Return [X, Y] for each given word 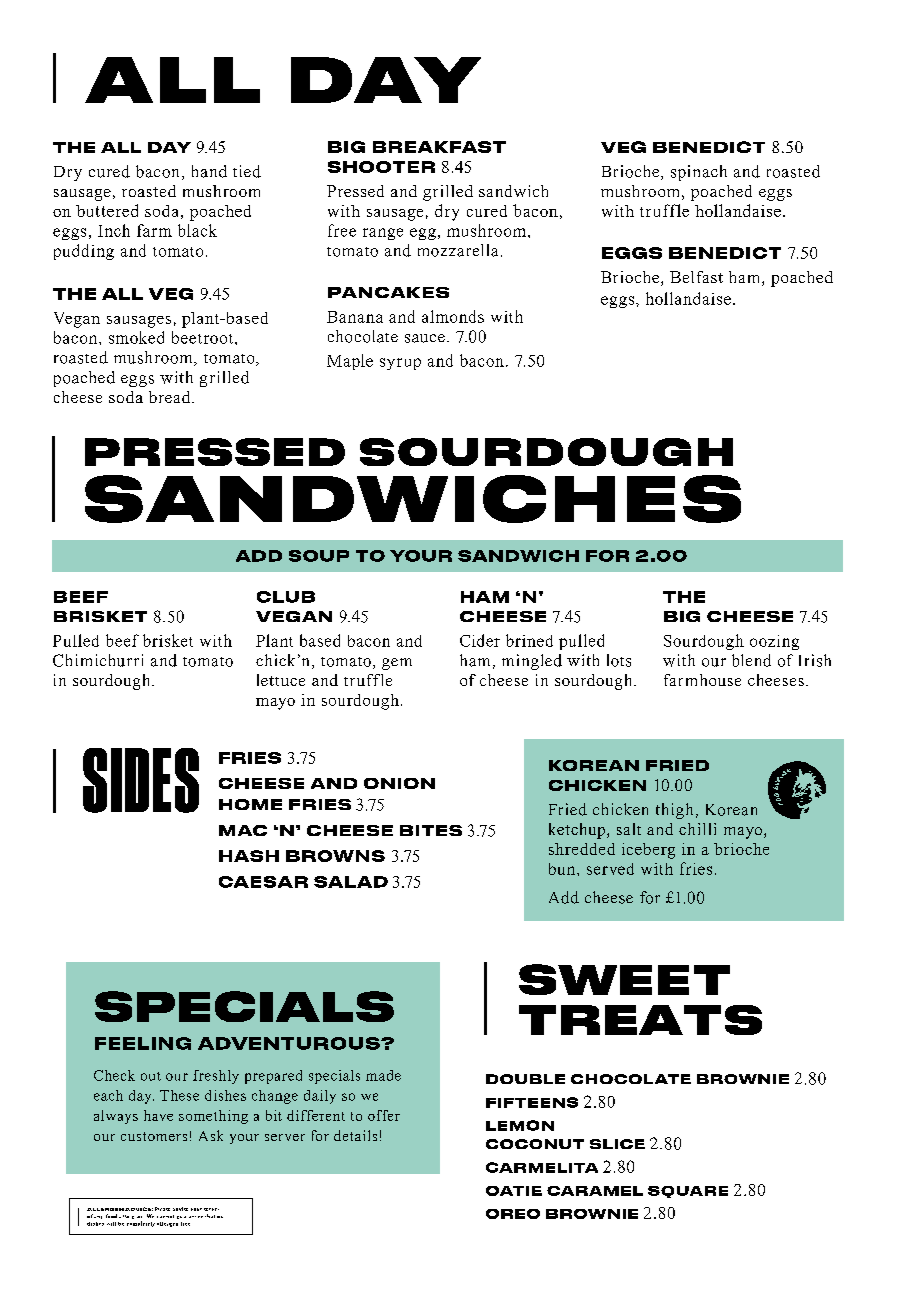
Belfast [696, 277]
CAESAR [263, 882]
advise [180, 1209]
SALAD [351, 882]
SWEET [624, 979]
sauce [425, 338]
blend [751, 660]
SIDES [141, 780]
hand [209, 171]
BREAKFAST [439, 147]
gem [397, 664]
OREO [513, 1214]
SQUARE [688, 1192]
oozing [774, 642]
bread [171, 397]
